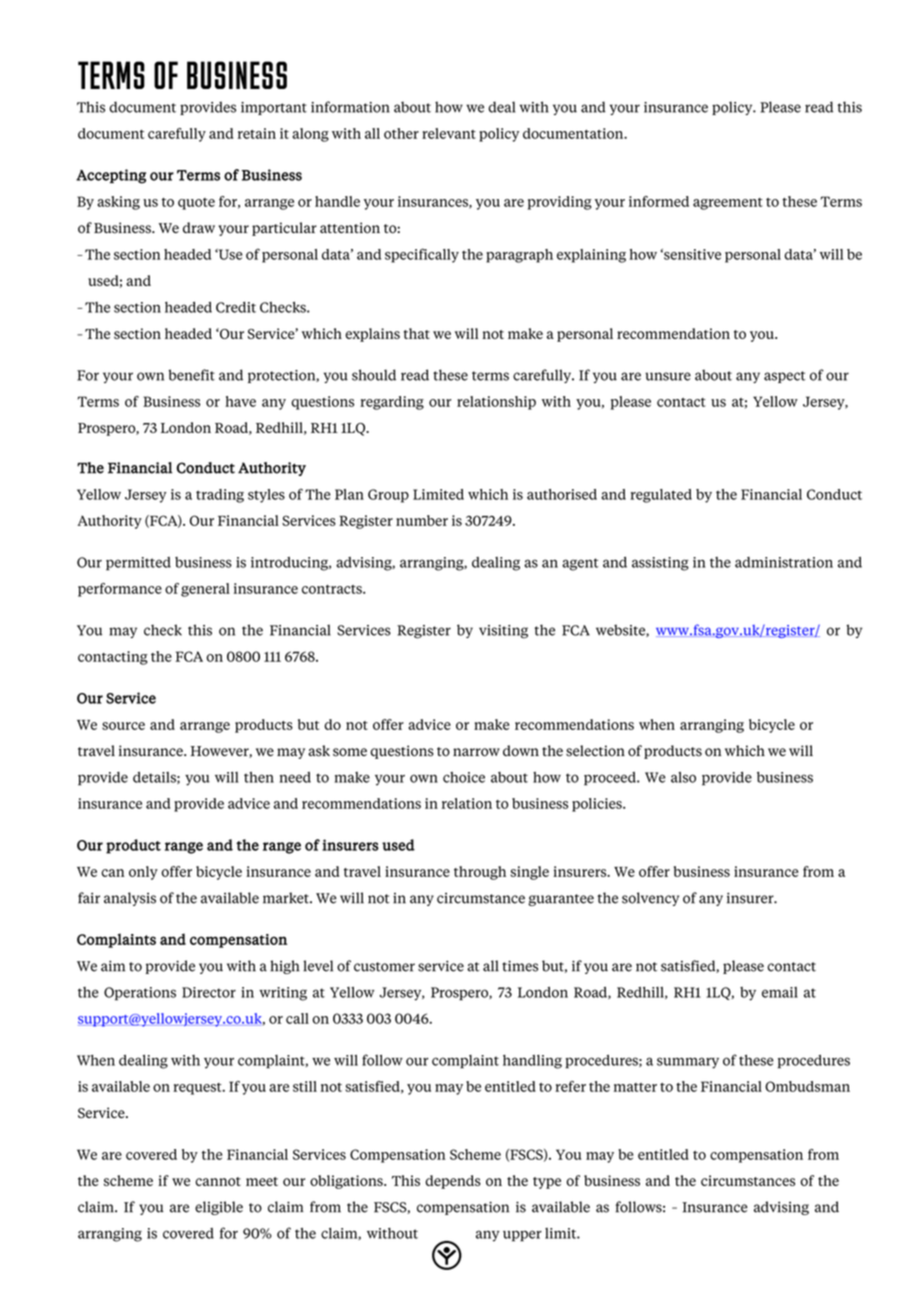  Describe the element at coordinates (219, 1208) in the page. I see `eligible` at that location.
